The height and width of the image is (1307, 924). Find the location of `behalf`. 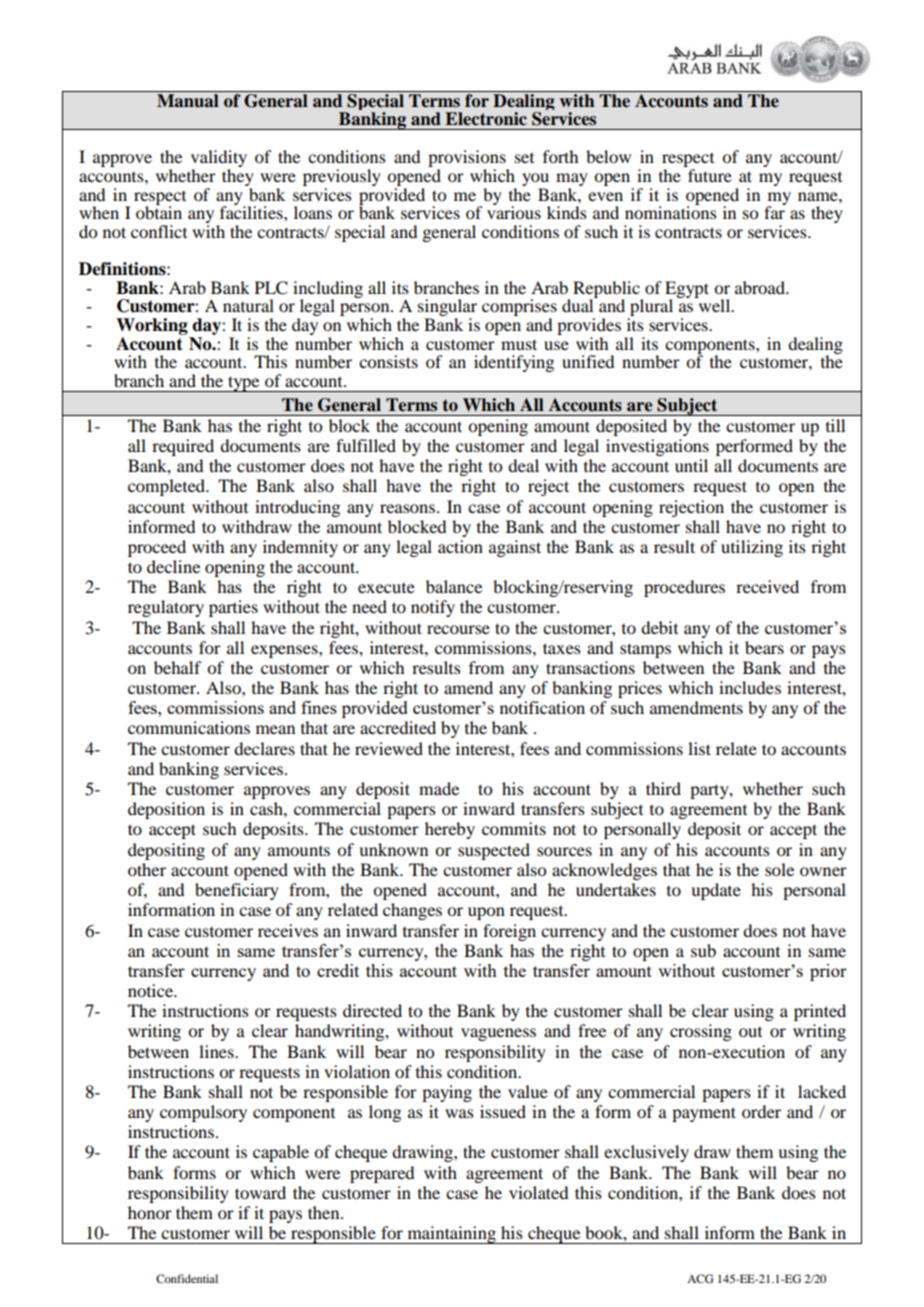

behalf is located at coordinates (177, 667).
